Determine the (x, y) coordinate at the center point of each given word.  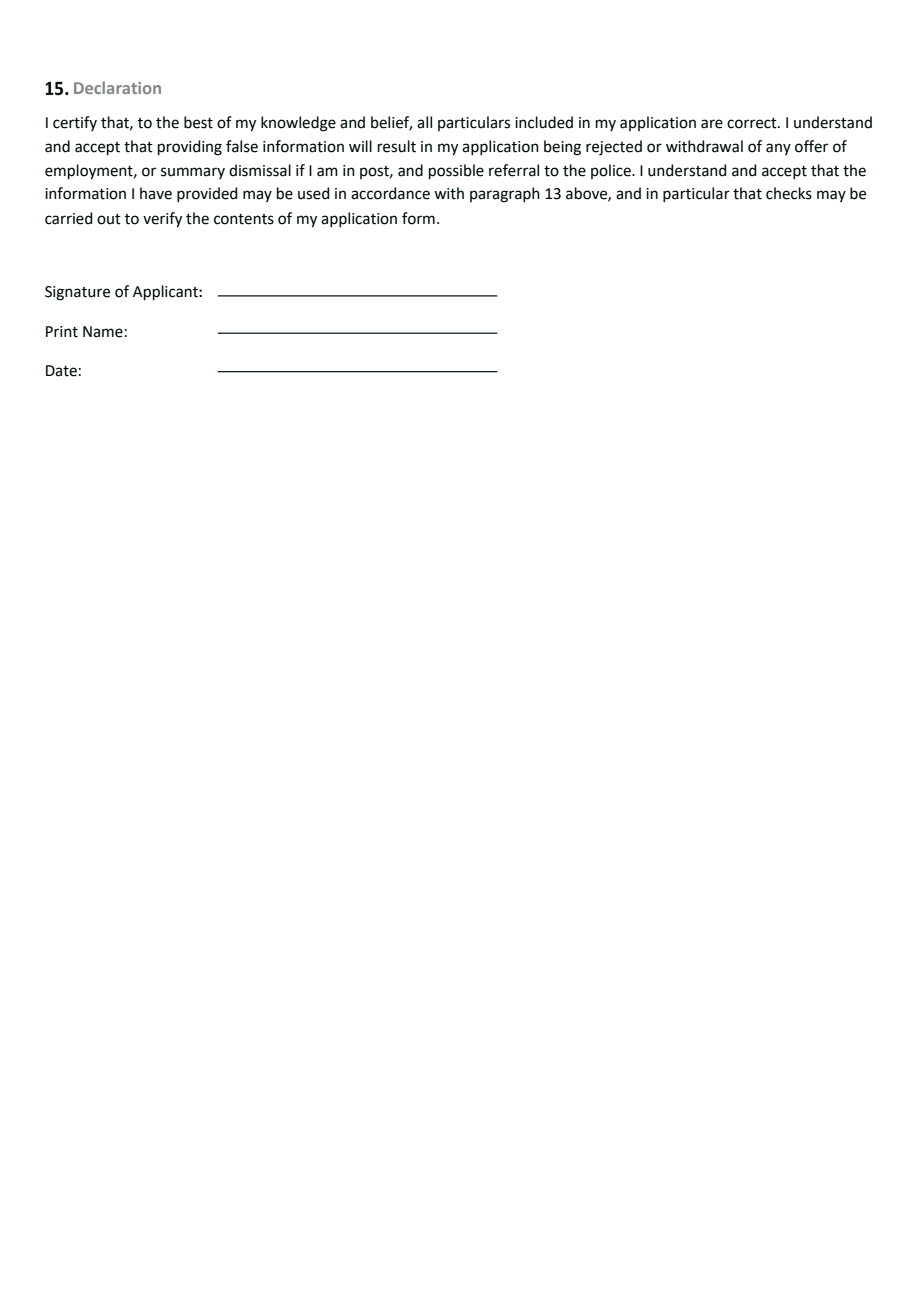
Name (103, 332)
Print (62, 332)
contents (244, 219)
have (156, 193)
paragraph (505, 195)
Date (61, 371)
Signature (77, 293)
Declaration (117, 87)
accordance (390, 193)
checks (789, 193)
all (424, 122)
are (712, 124)
